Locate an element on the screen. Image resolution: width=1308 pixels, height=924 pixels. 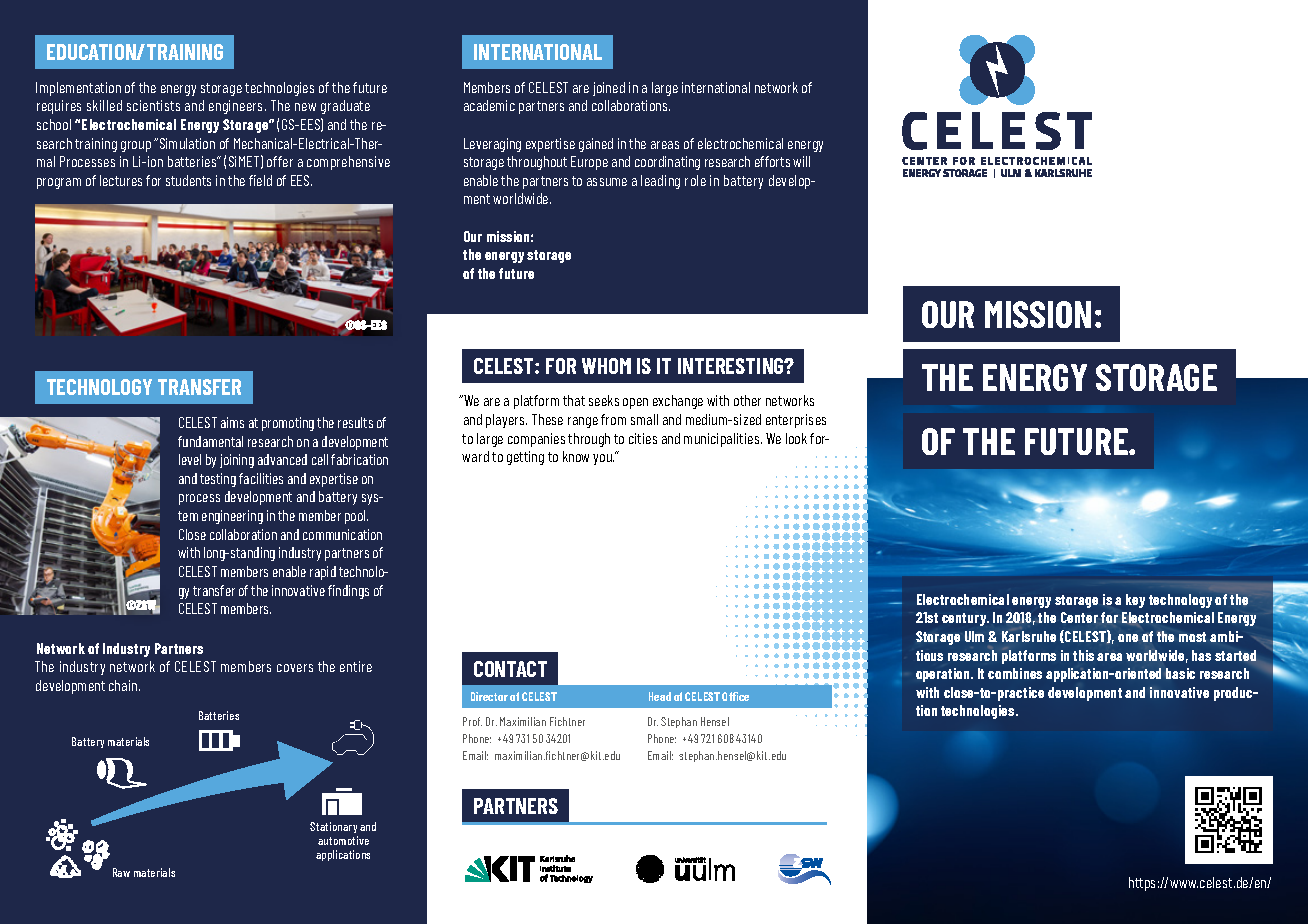
Head is located at coordinates (660, 696).
